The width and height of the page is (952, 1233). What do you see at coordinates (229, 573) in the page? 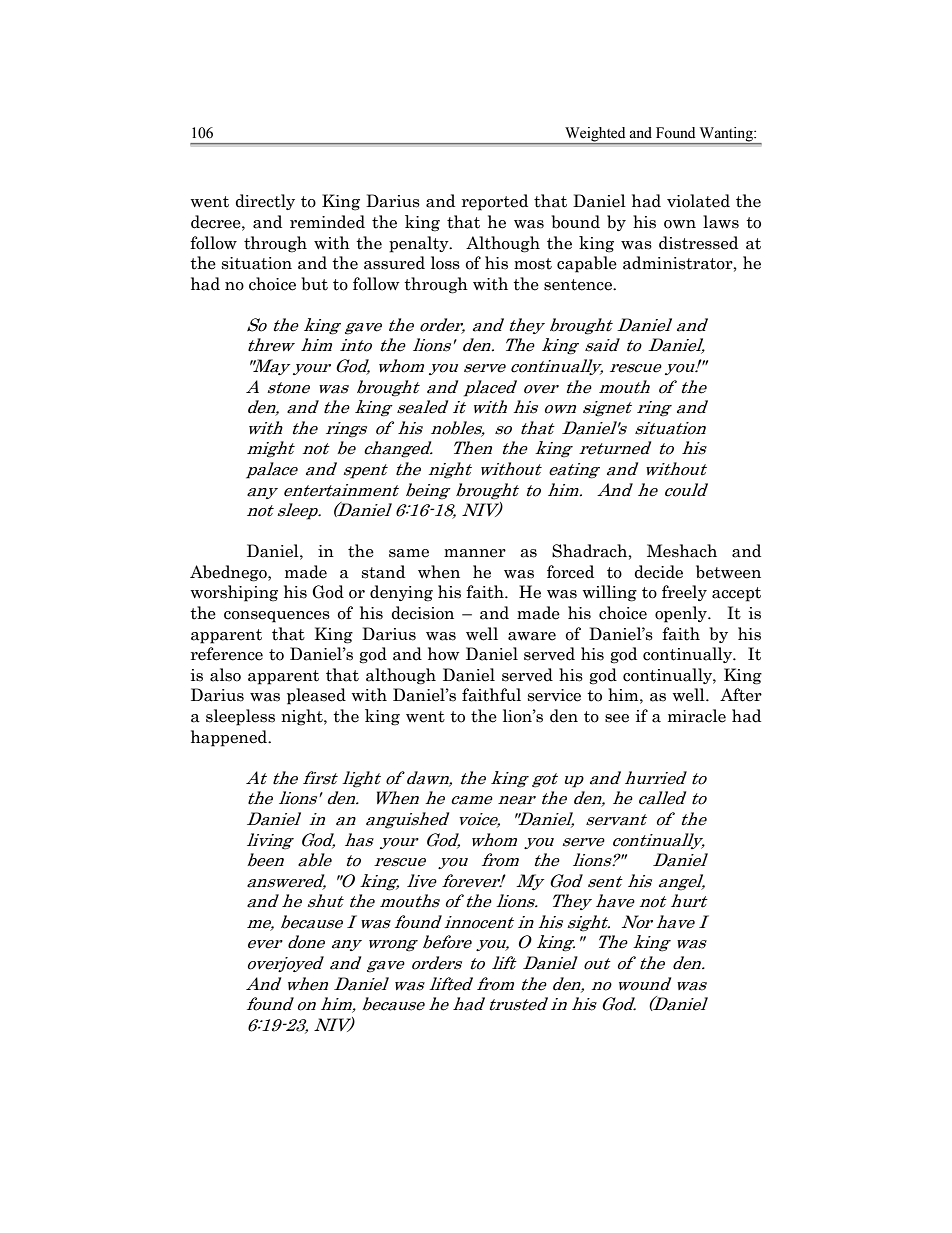
I see `Abednego` at bounding box center [229, 573].
